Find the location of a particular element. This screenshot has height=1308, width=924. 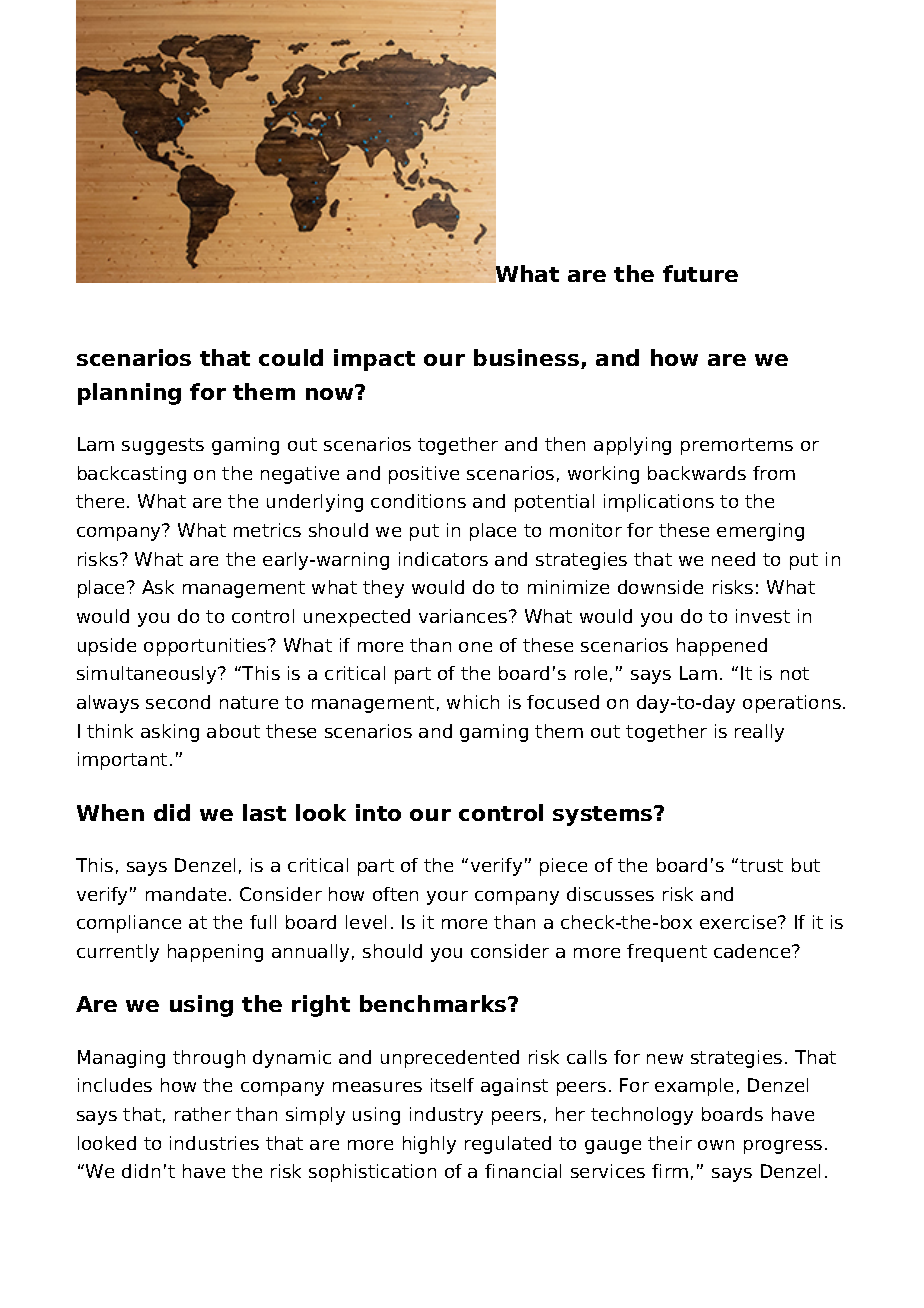

business is located at coordinates (526, 357).
